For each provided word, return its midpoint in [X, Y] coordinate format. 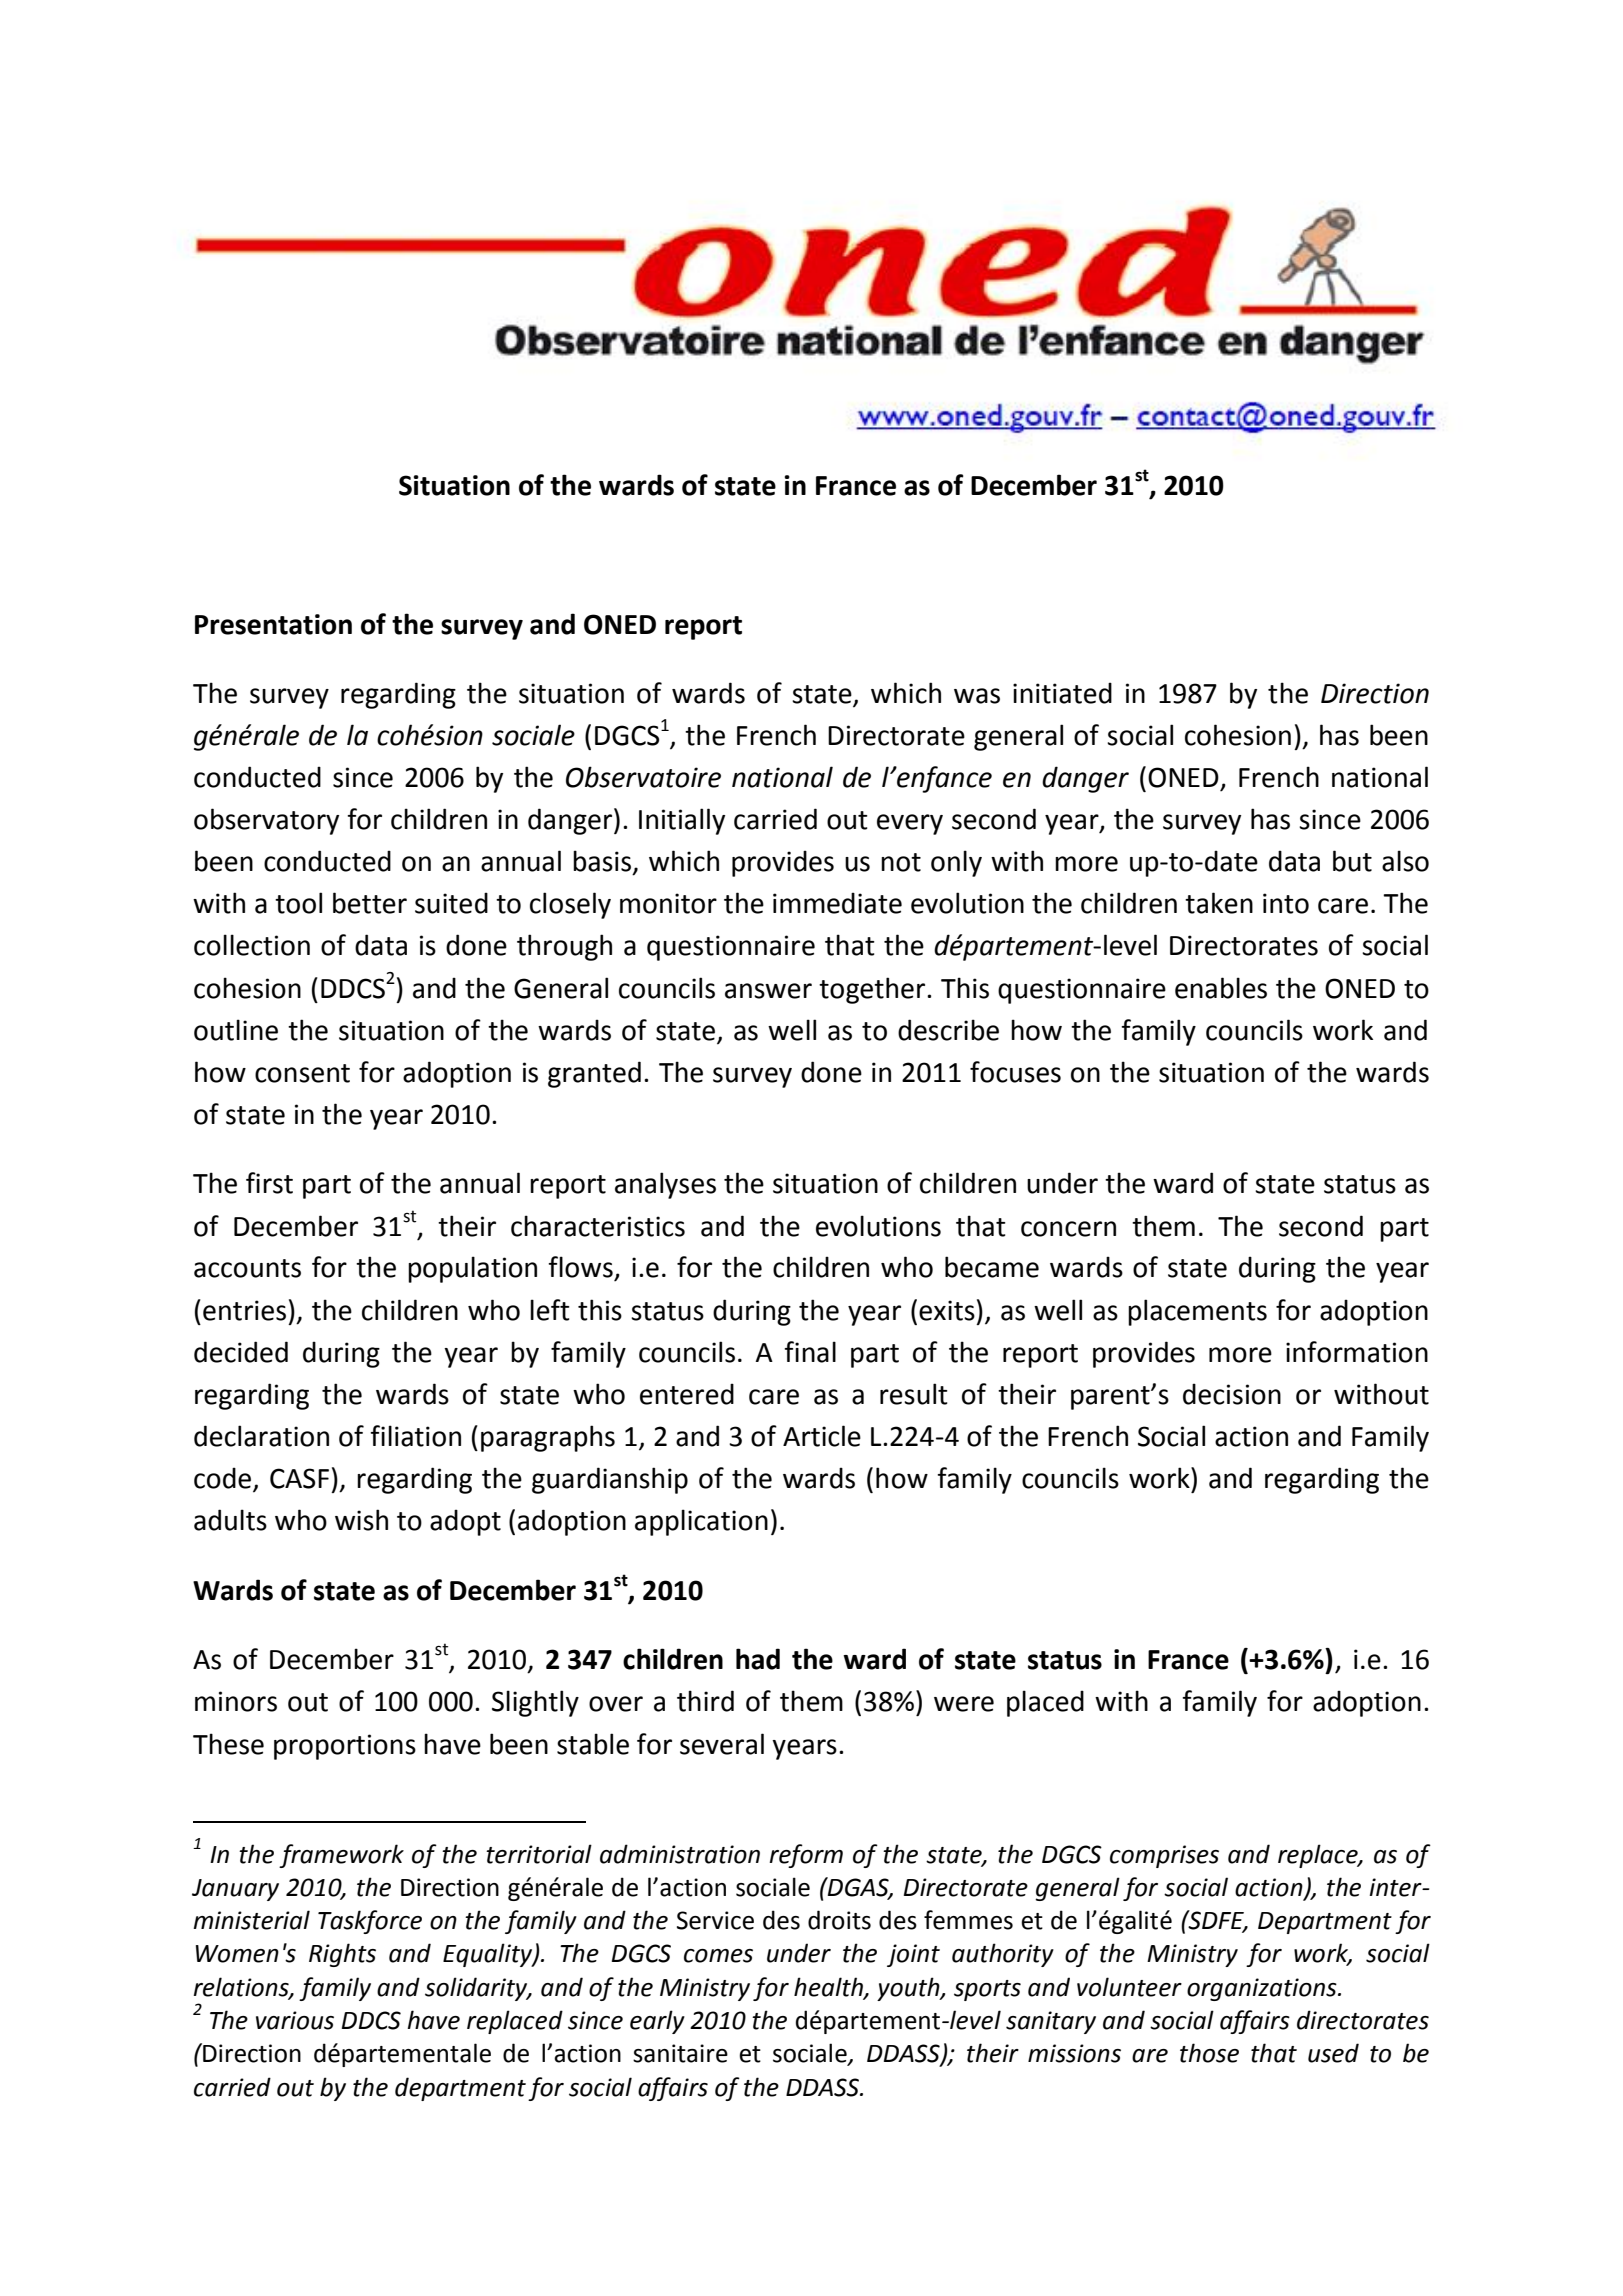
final [810, 1352]
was [977, 696]
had [758, 1659]
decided [241, 1352]
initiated [1062, 693]
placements [1197, 1312]
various [295, 2020]
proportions [345, 1747]
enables [1221, 988]
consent [302, 1073]
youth [909, 1989]
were [964, 1704]
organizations [1263, 1989]
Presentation [273, 624]
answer [768, 991]
